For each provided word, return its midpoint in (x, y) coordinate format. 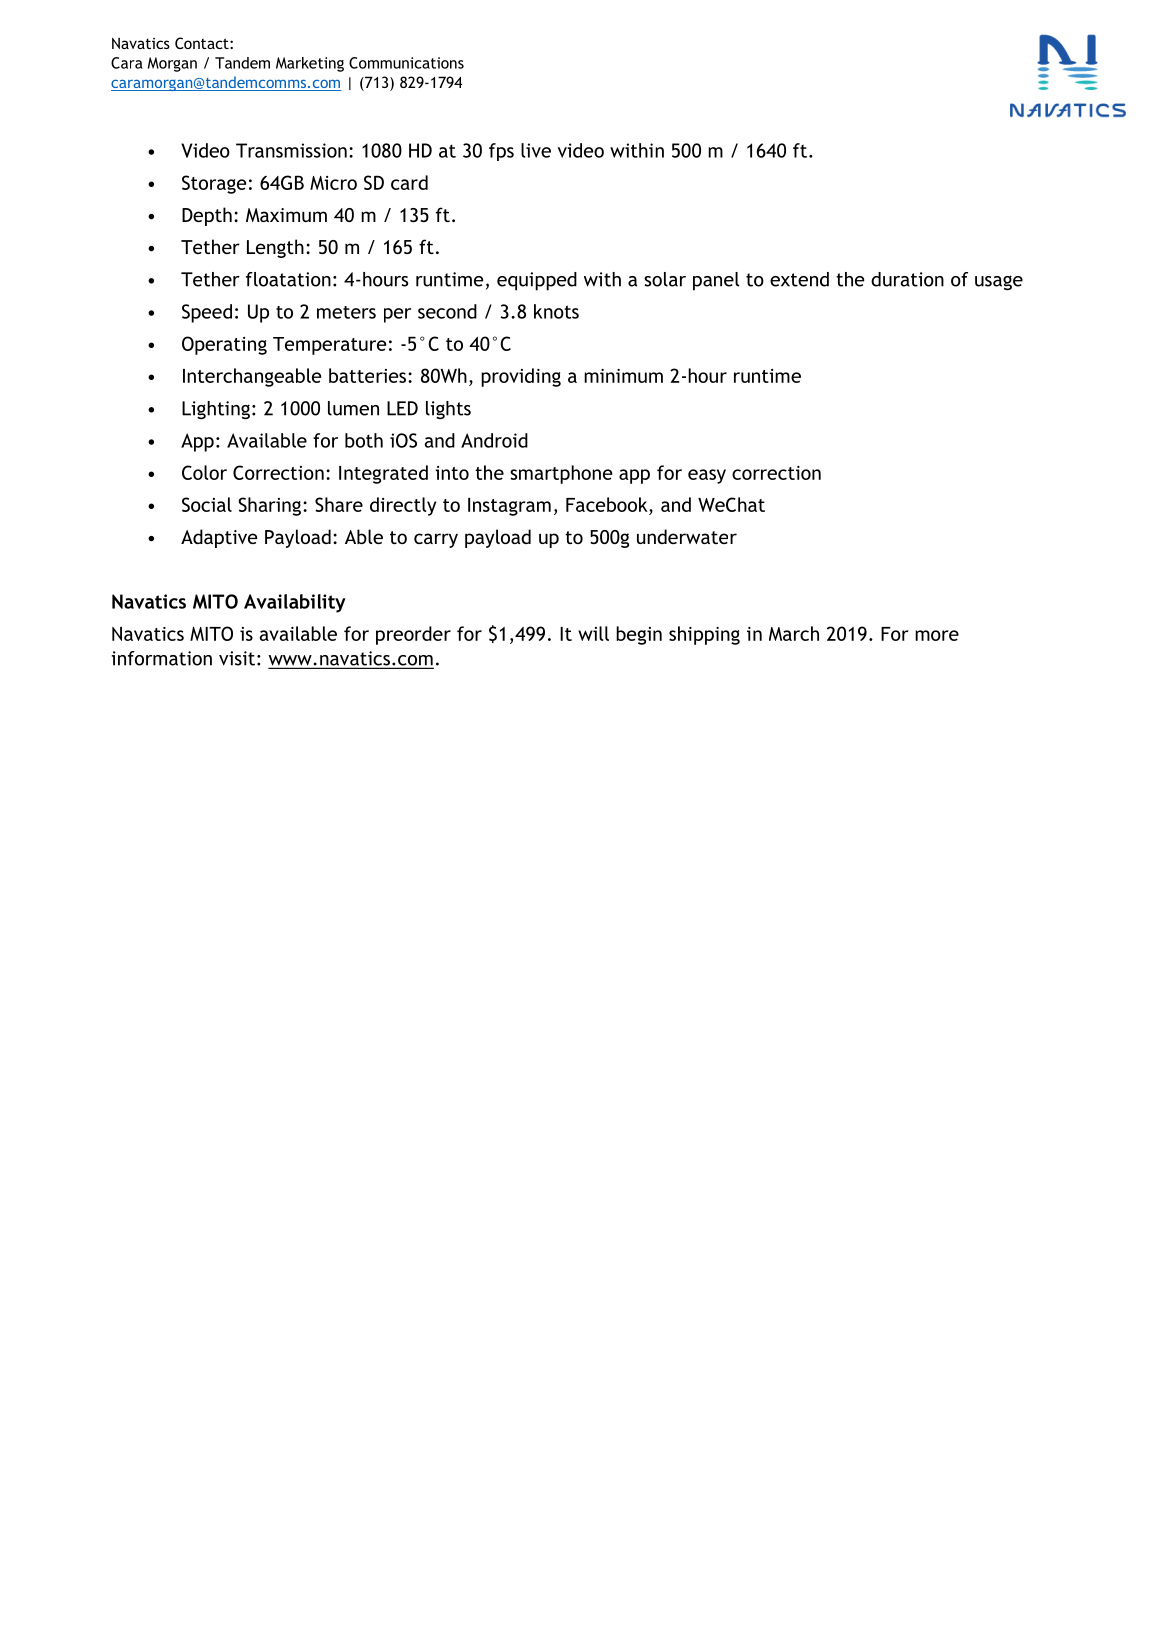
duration (907, 279)
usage (999, 283)
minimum (623, 376)
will (593, 633)
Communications (406, 63)
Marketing (310, 64)
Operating (224, 345)
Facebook (608, 504)
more (937, 635)
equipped (537, 281)
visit (237, 658)
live (536, 150)
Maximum (286, 215)
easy (707, 476)
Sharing (269, 506)
